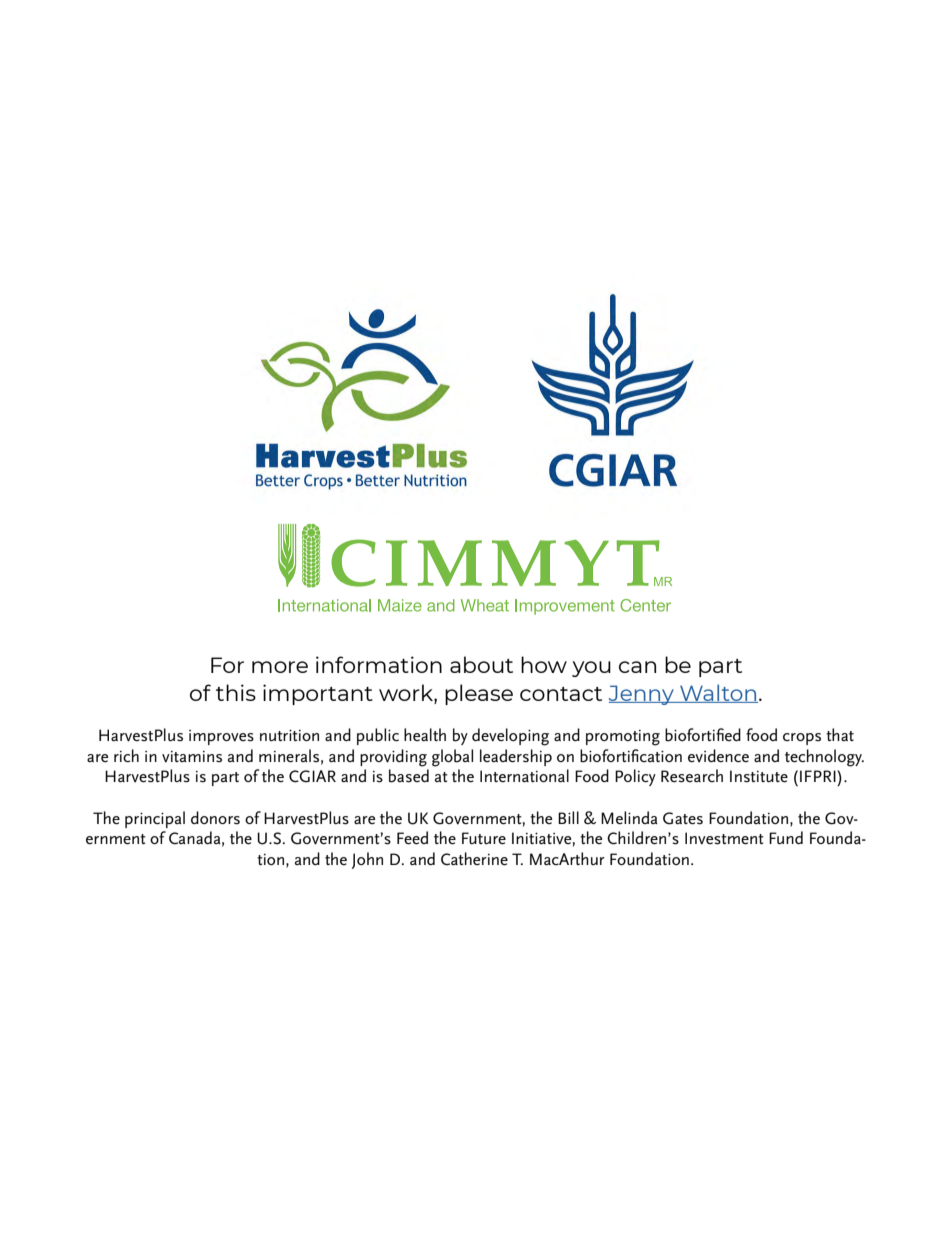 The width and height of the screenshot is (952, 1233). What do you see at coordinates (367, 860) in the screenshot?
I see `John` at bounding box center [367, 860].
